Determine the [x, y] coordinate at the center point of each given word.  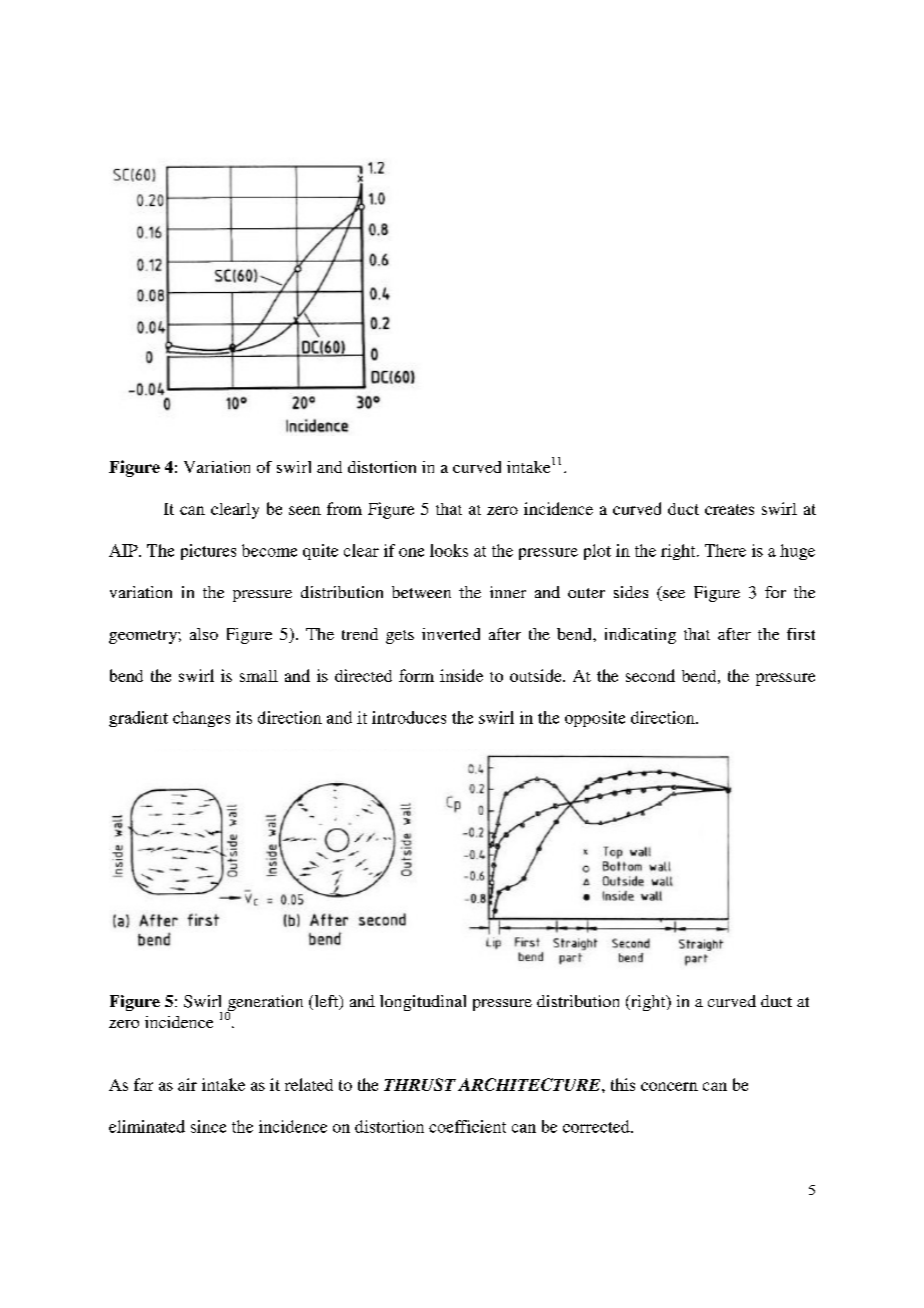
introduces [409, 717]
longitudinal [423, 1003]
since [208, 1126]
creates [729, 509]
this [623, 1084]
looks [449, 550]
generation [264, 1004]
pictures [208, 552]
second [650, 675]
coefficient [467, 1126]
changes [201, 719]
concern [669, 1086]
